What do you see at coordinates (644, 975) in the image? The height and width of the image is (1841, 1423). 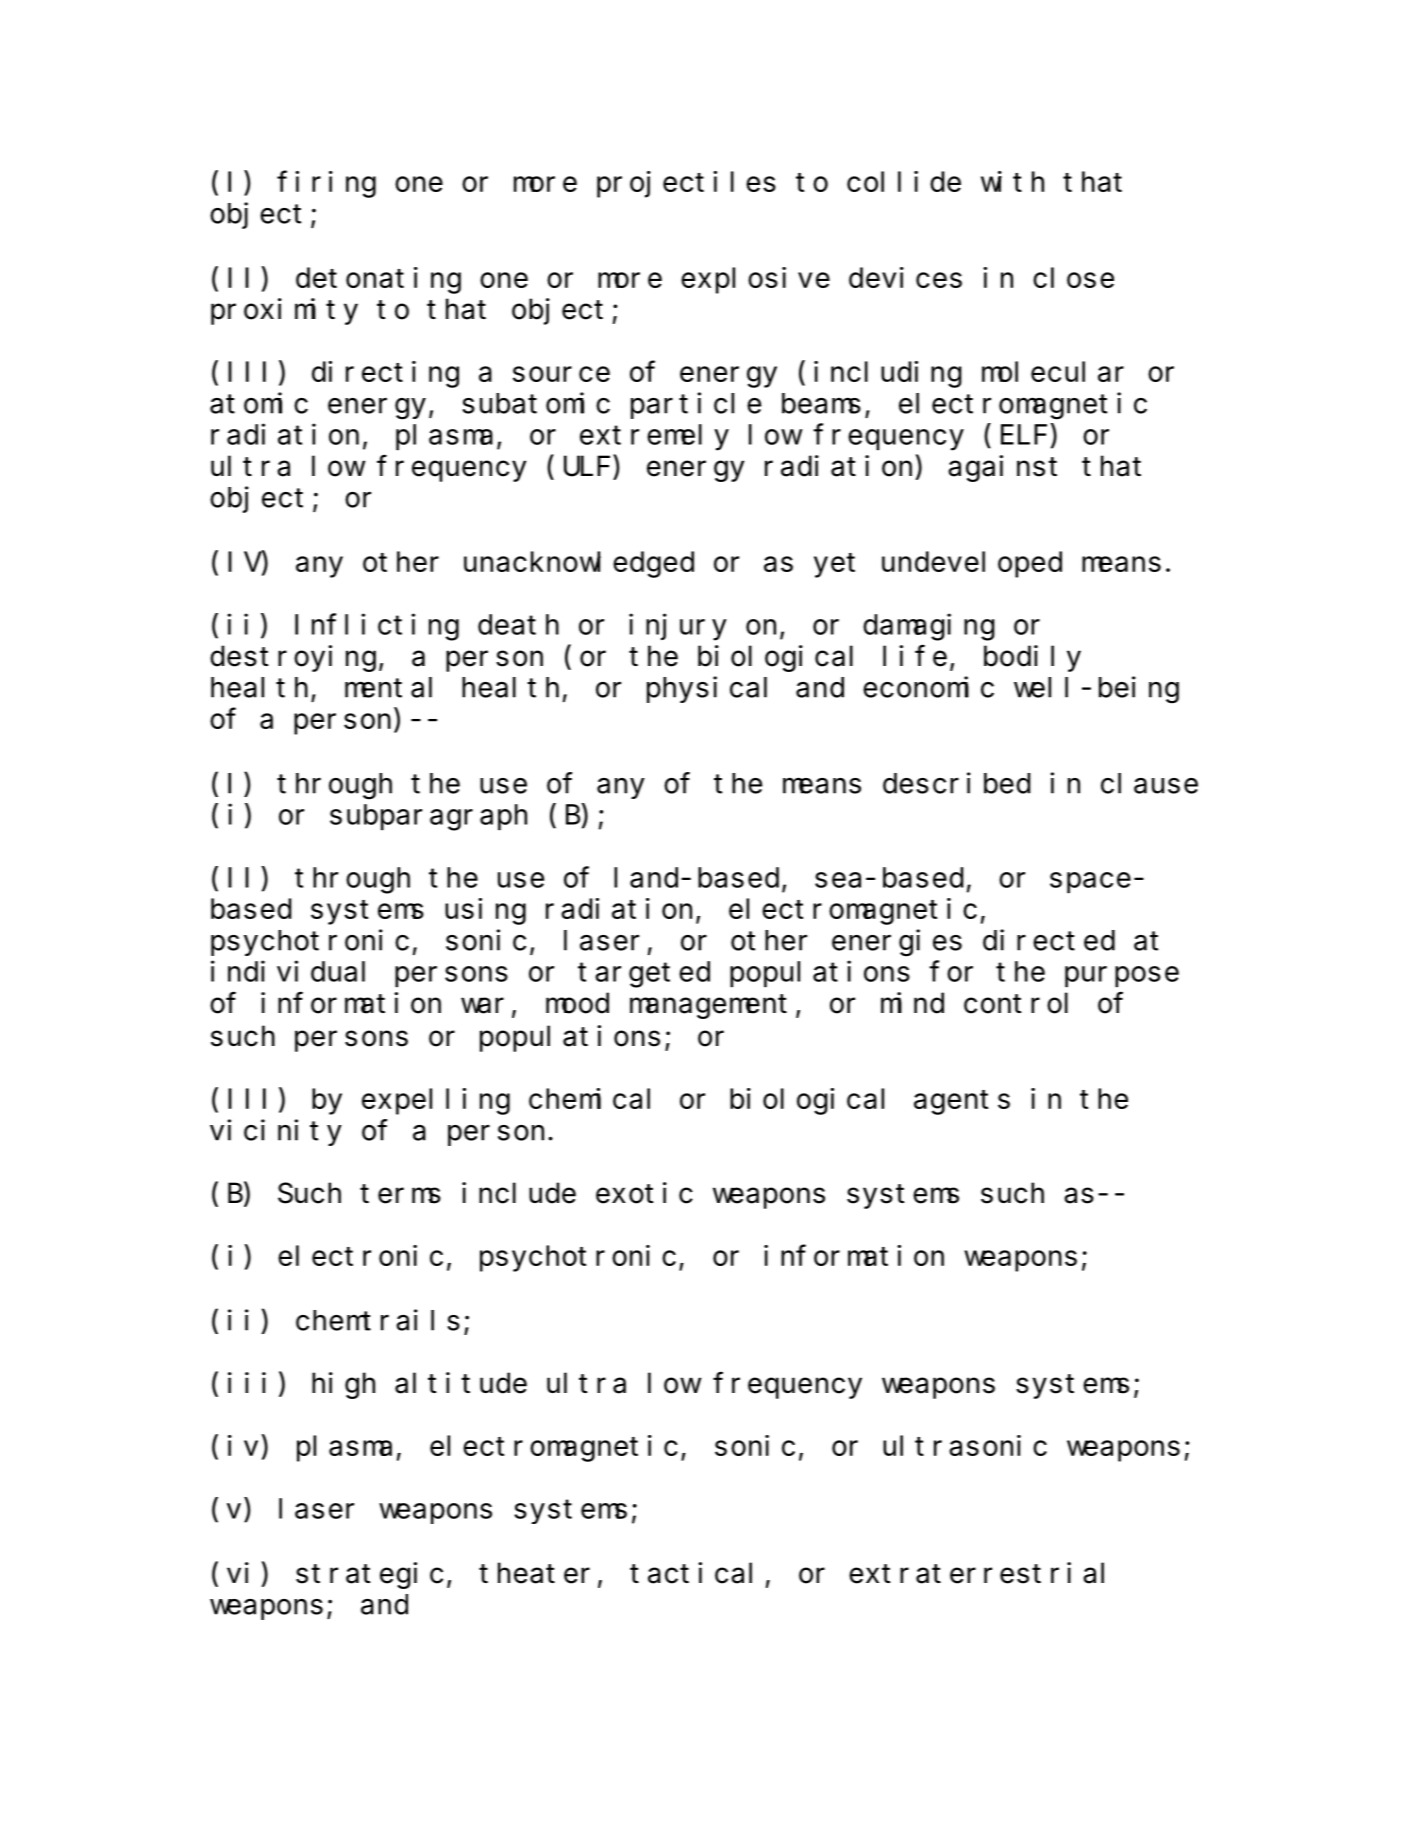 I see `targeted` at bounding box center [644, 975].
